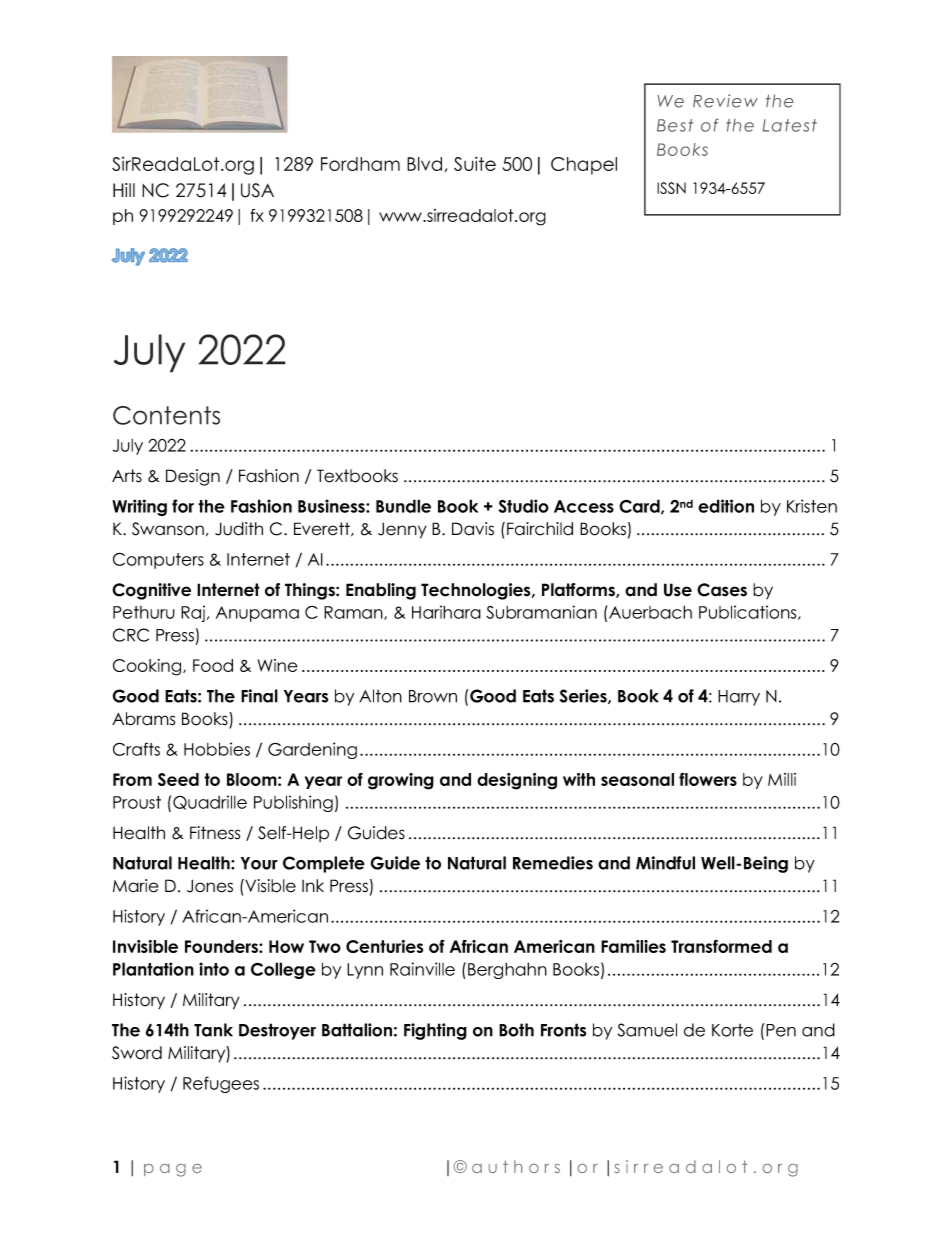 The image size is (952, 1233). I want to click on edition, so click(726, 506).
